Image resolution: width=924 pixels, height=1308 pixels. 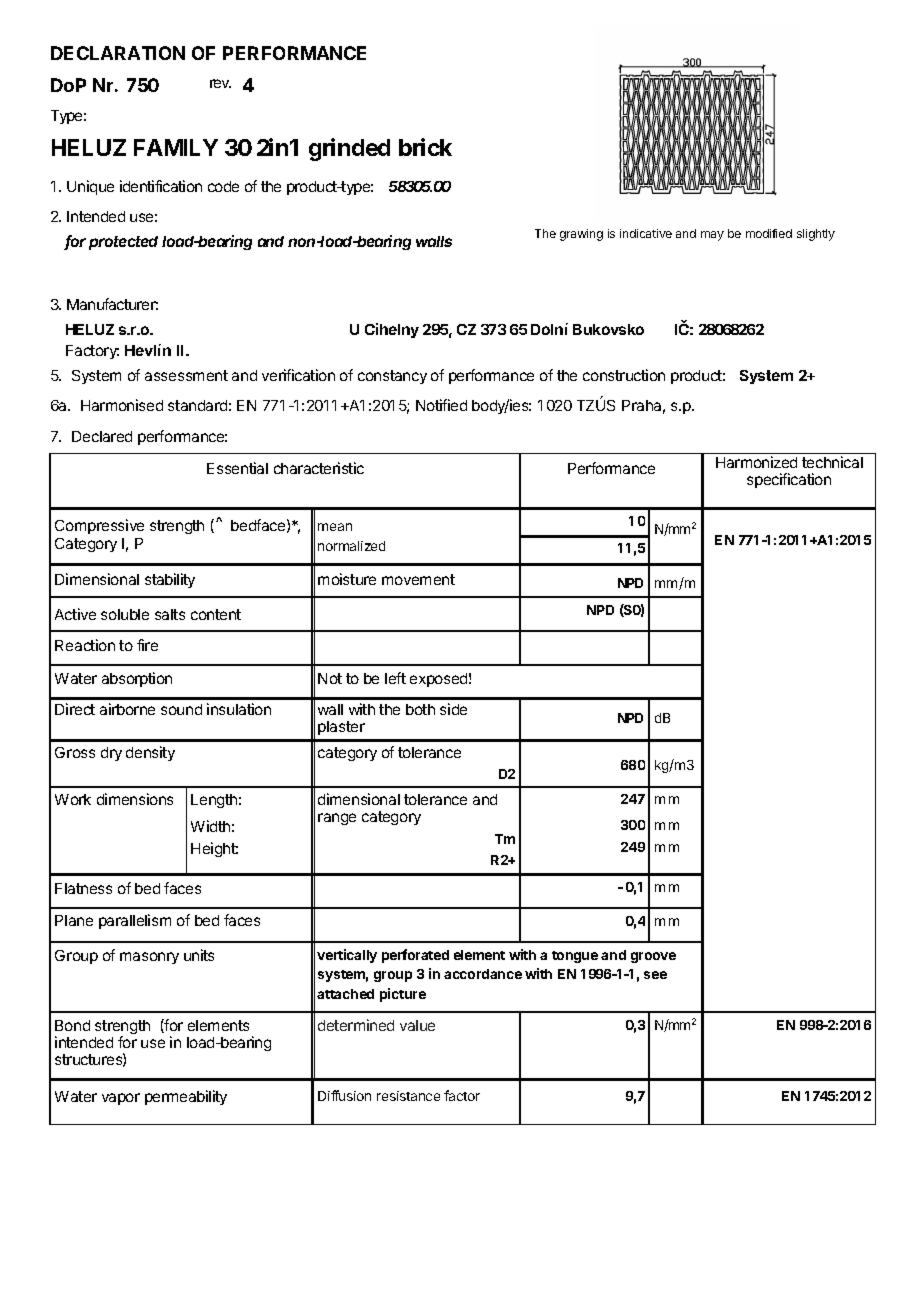 I want to click on movement, so click(x=418, y=579).
